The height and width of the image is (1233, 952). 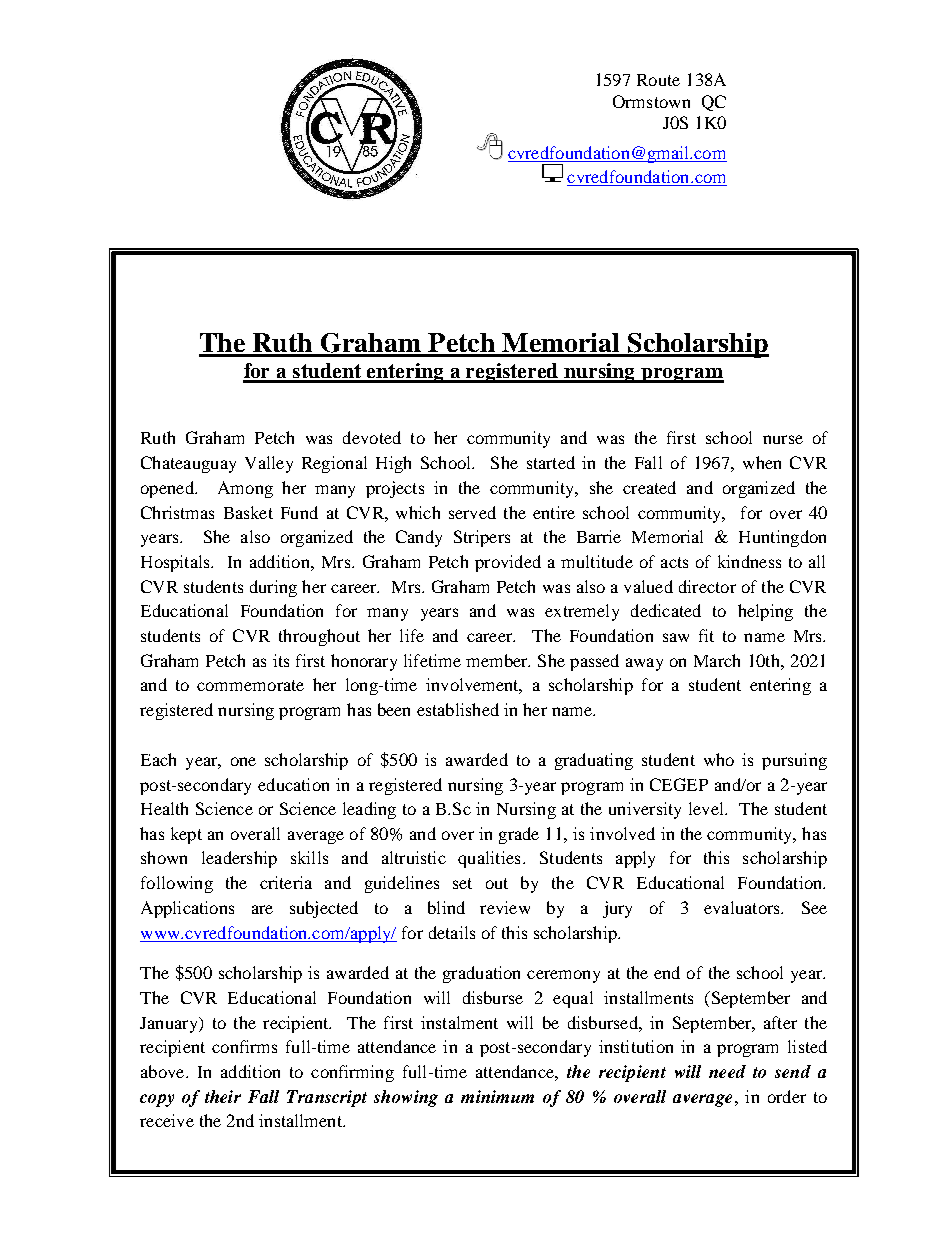 What do you see at coordinates (762, 462) in the image?
I see `when` at bounding box center [762, 462].
